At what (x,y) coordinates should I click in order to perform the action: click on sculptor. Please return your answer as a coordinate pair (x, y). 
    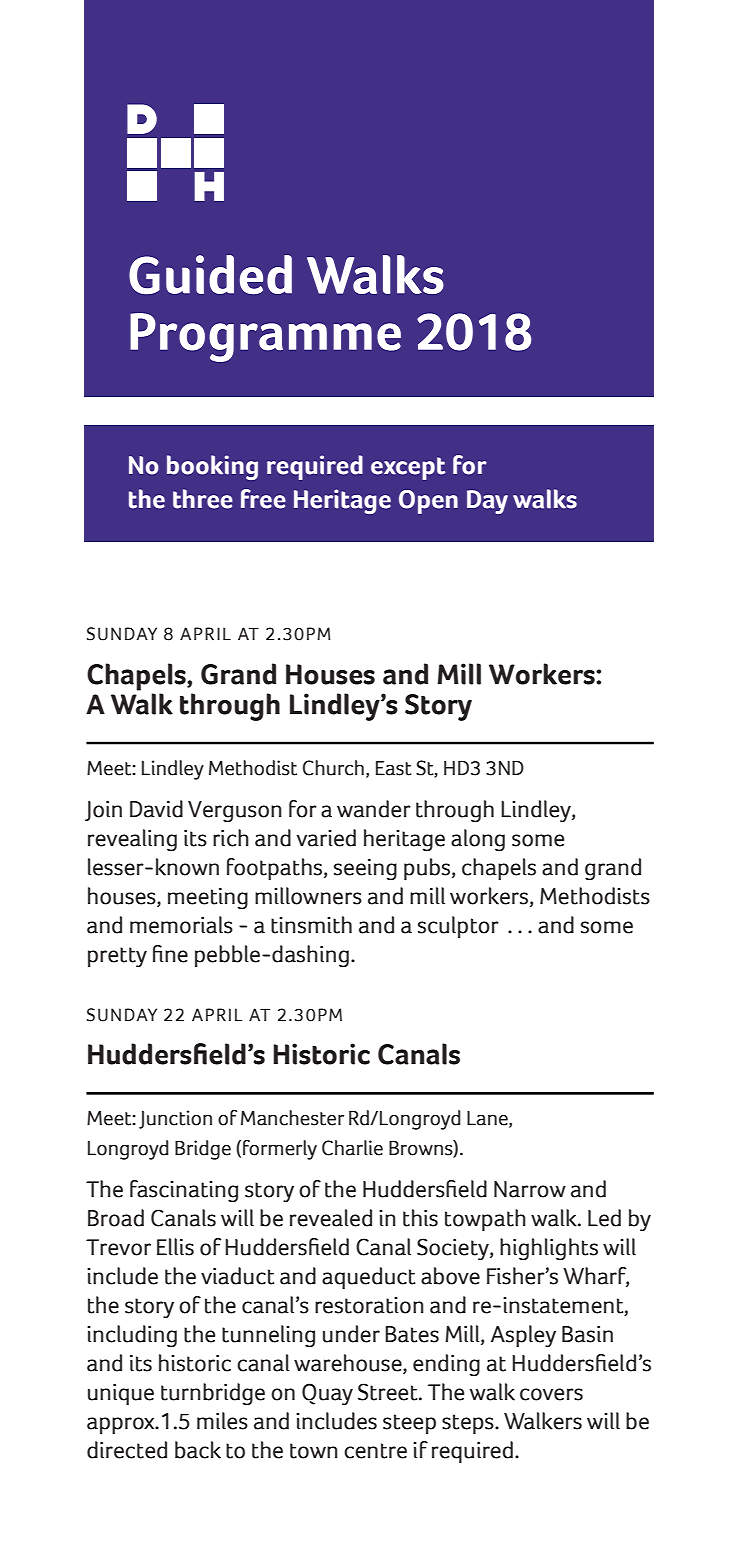
    Looking at the image, I should click on (458, 927).
